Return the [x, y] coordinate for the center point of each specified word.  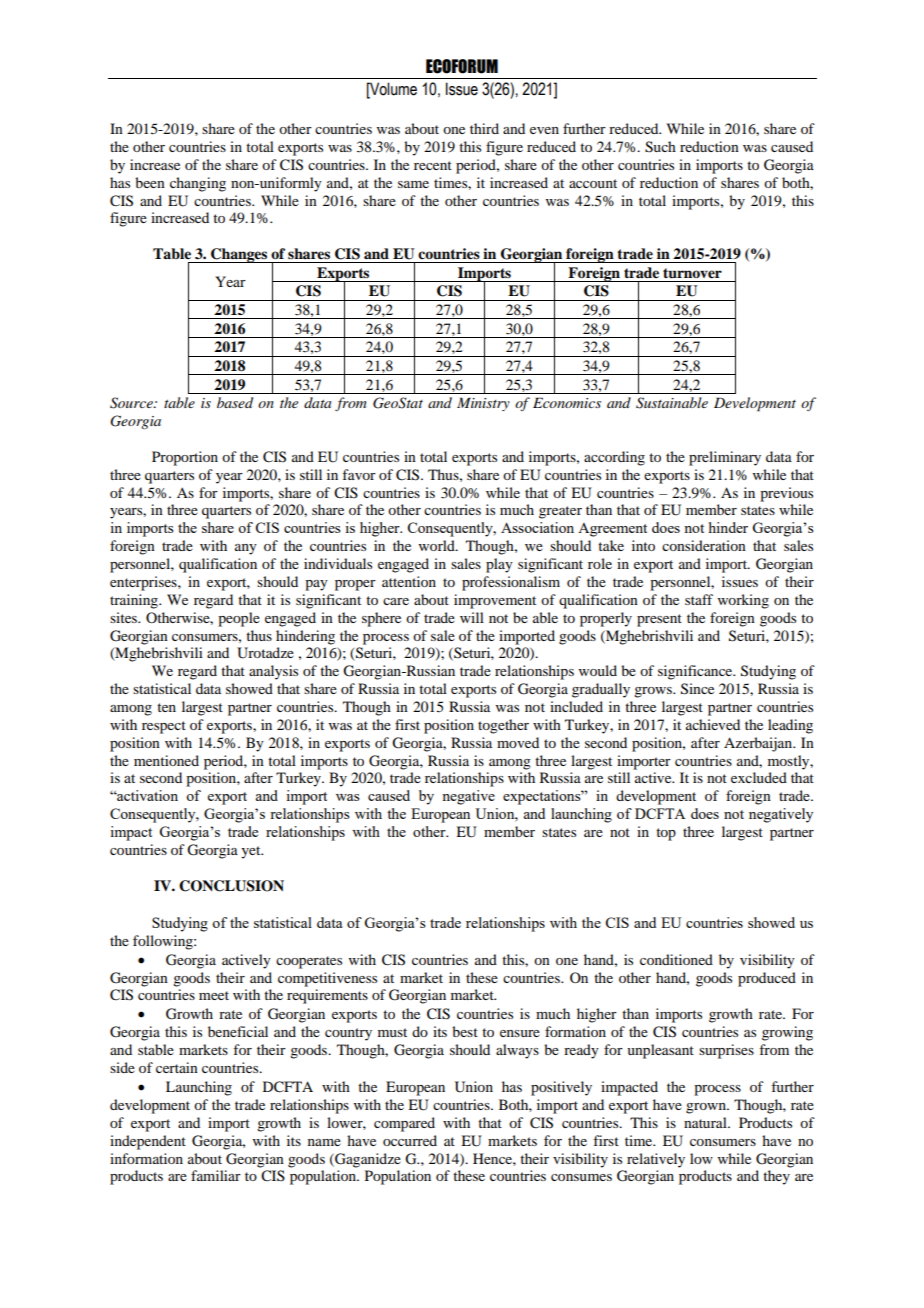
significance [696, 672]
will [472, 617]
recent [433, 165]
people [239, 619]
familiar [216, 1175]
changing [198, 184]
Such [660, 147]
